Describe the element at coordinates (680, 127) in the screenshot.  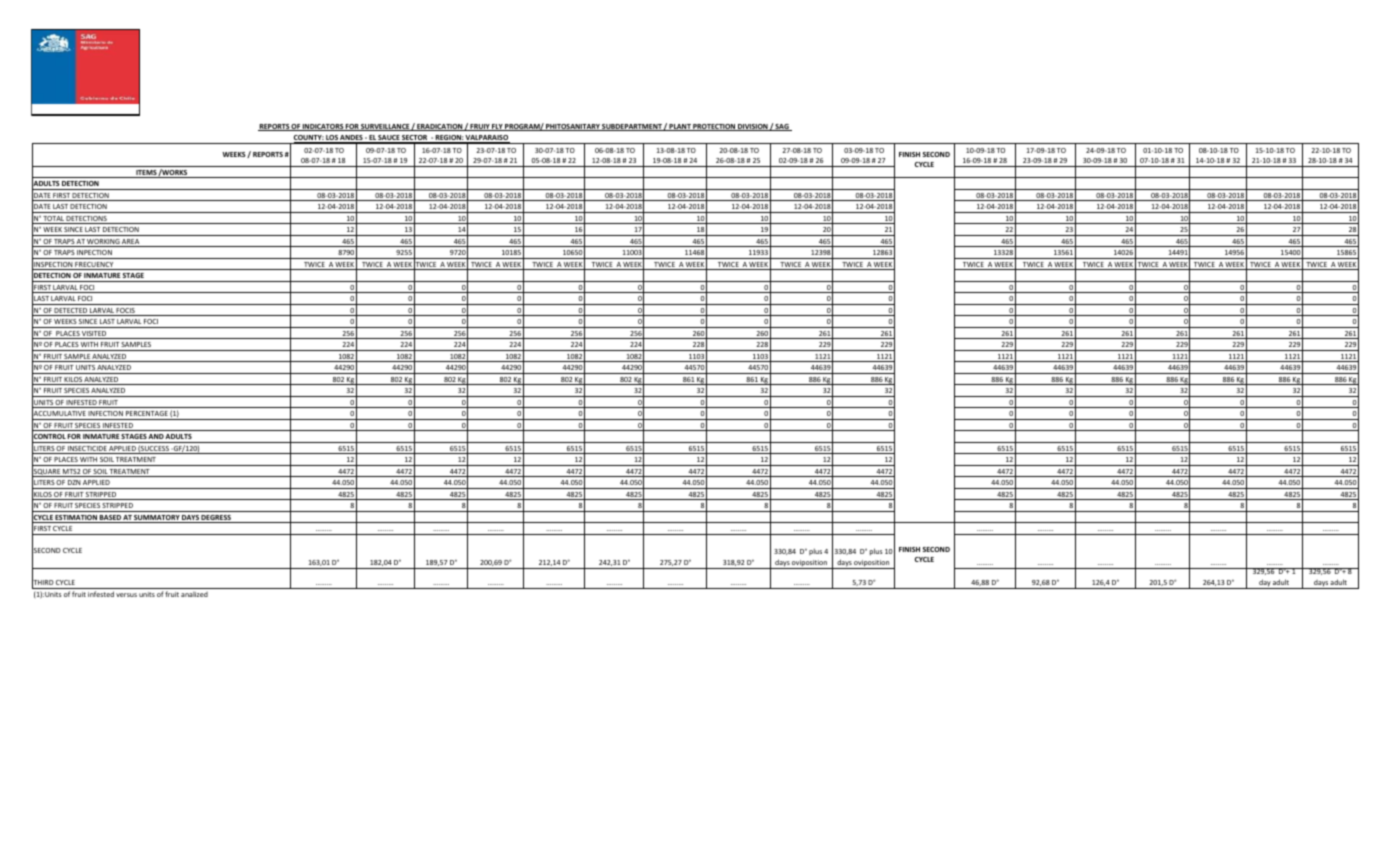
I see `PLANT` at that location.
